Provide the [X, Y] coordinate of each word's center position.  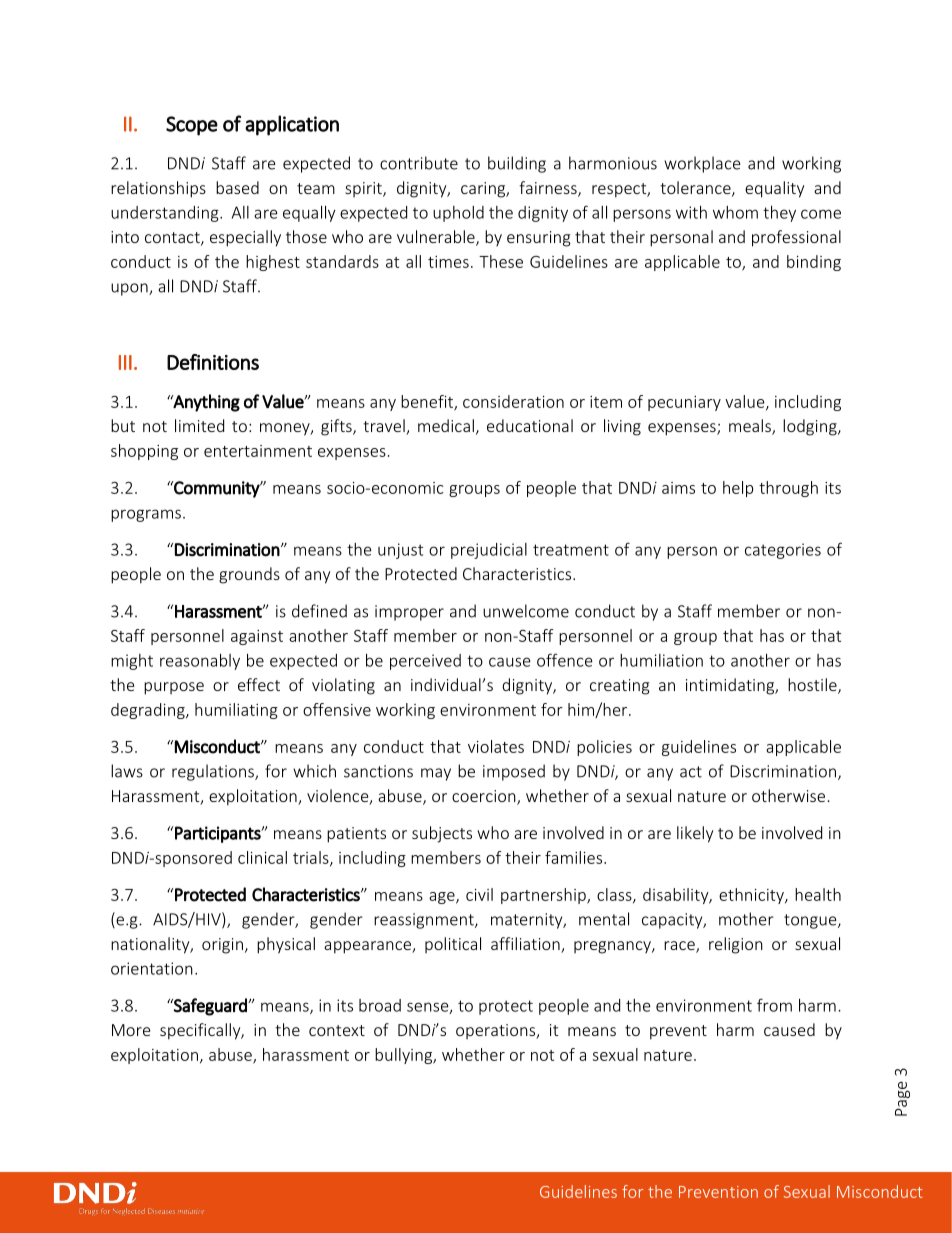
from [774, 1005]
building [517, 164]
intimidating [731, 686]
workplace [702, 164]
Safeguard [210, 1007]
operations [496, 1031]
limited [199, 425]
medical [446, 425]
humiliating [236, 711]
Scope [192, 126]
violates [496, 746]
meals [751, 427]
